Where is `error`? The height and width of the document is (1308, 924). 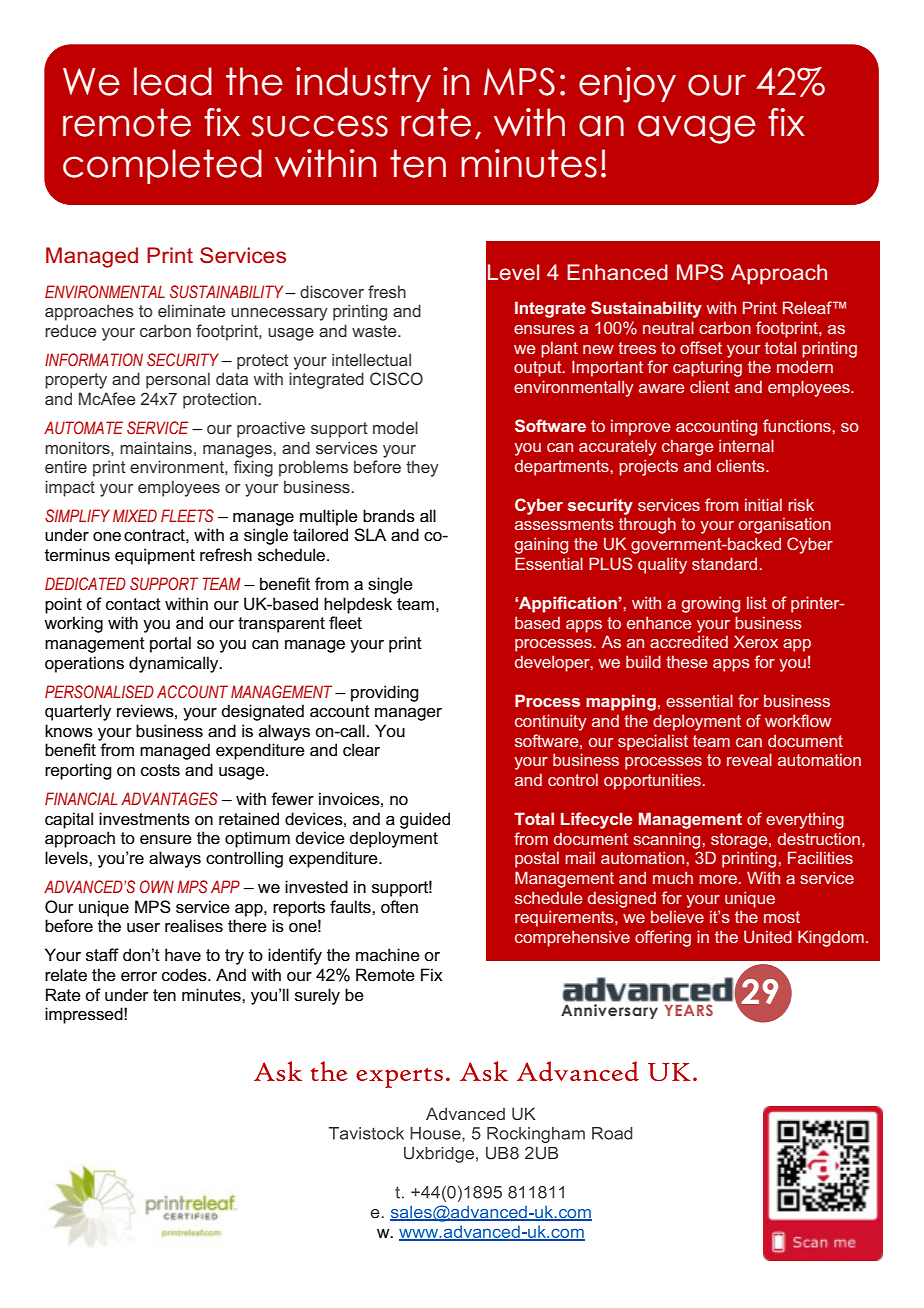
error is located at coordinates (139, 977).
